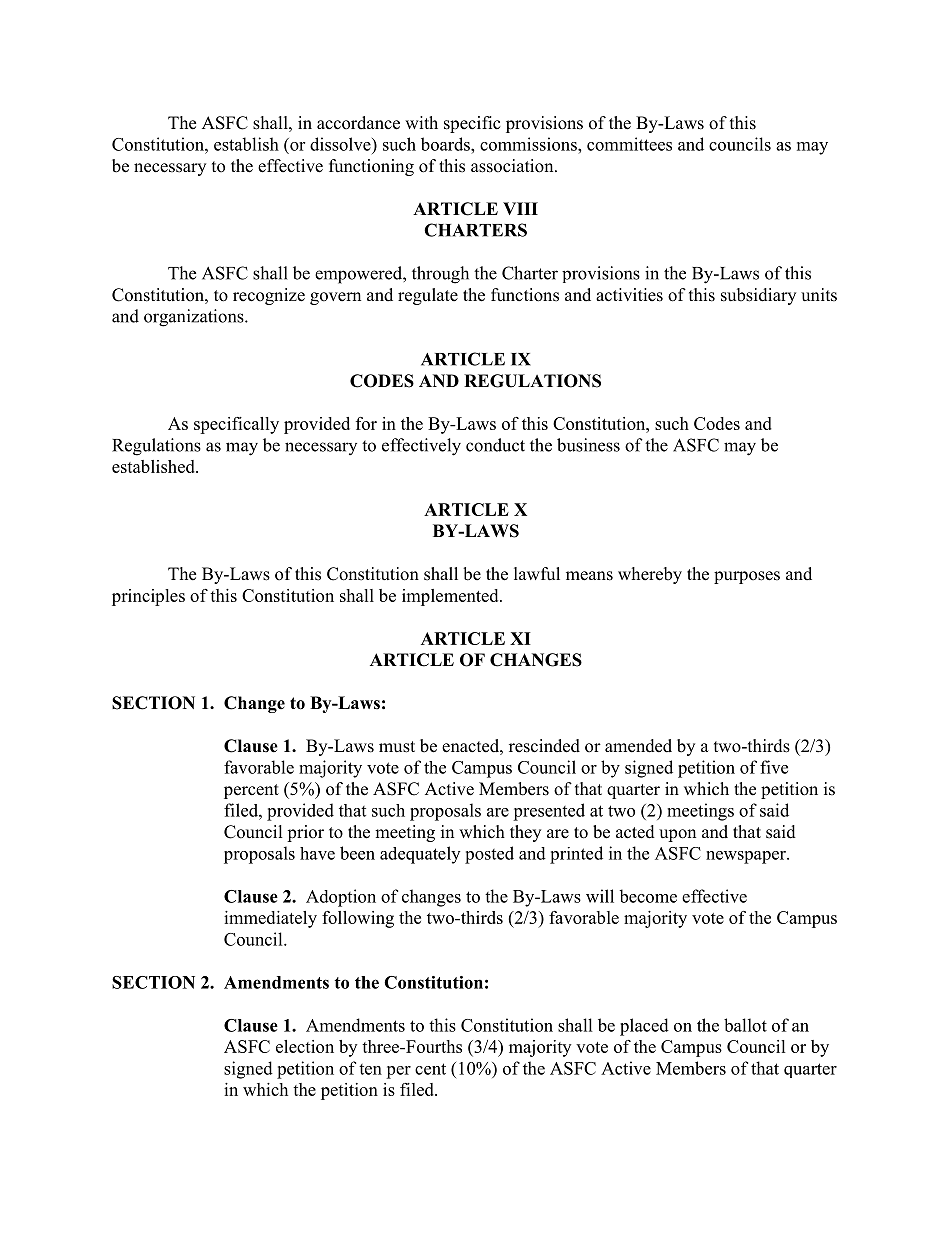  I want to click on implemented, so click(451, 597).
